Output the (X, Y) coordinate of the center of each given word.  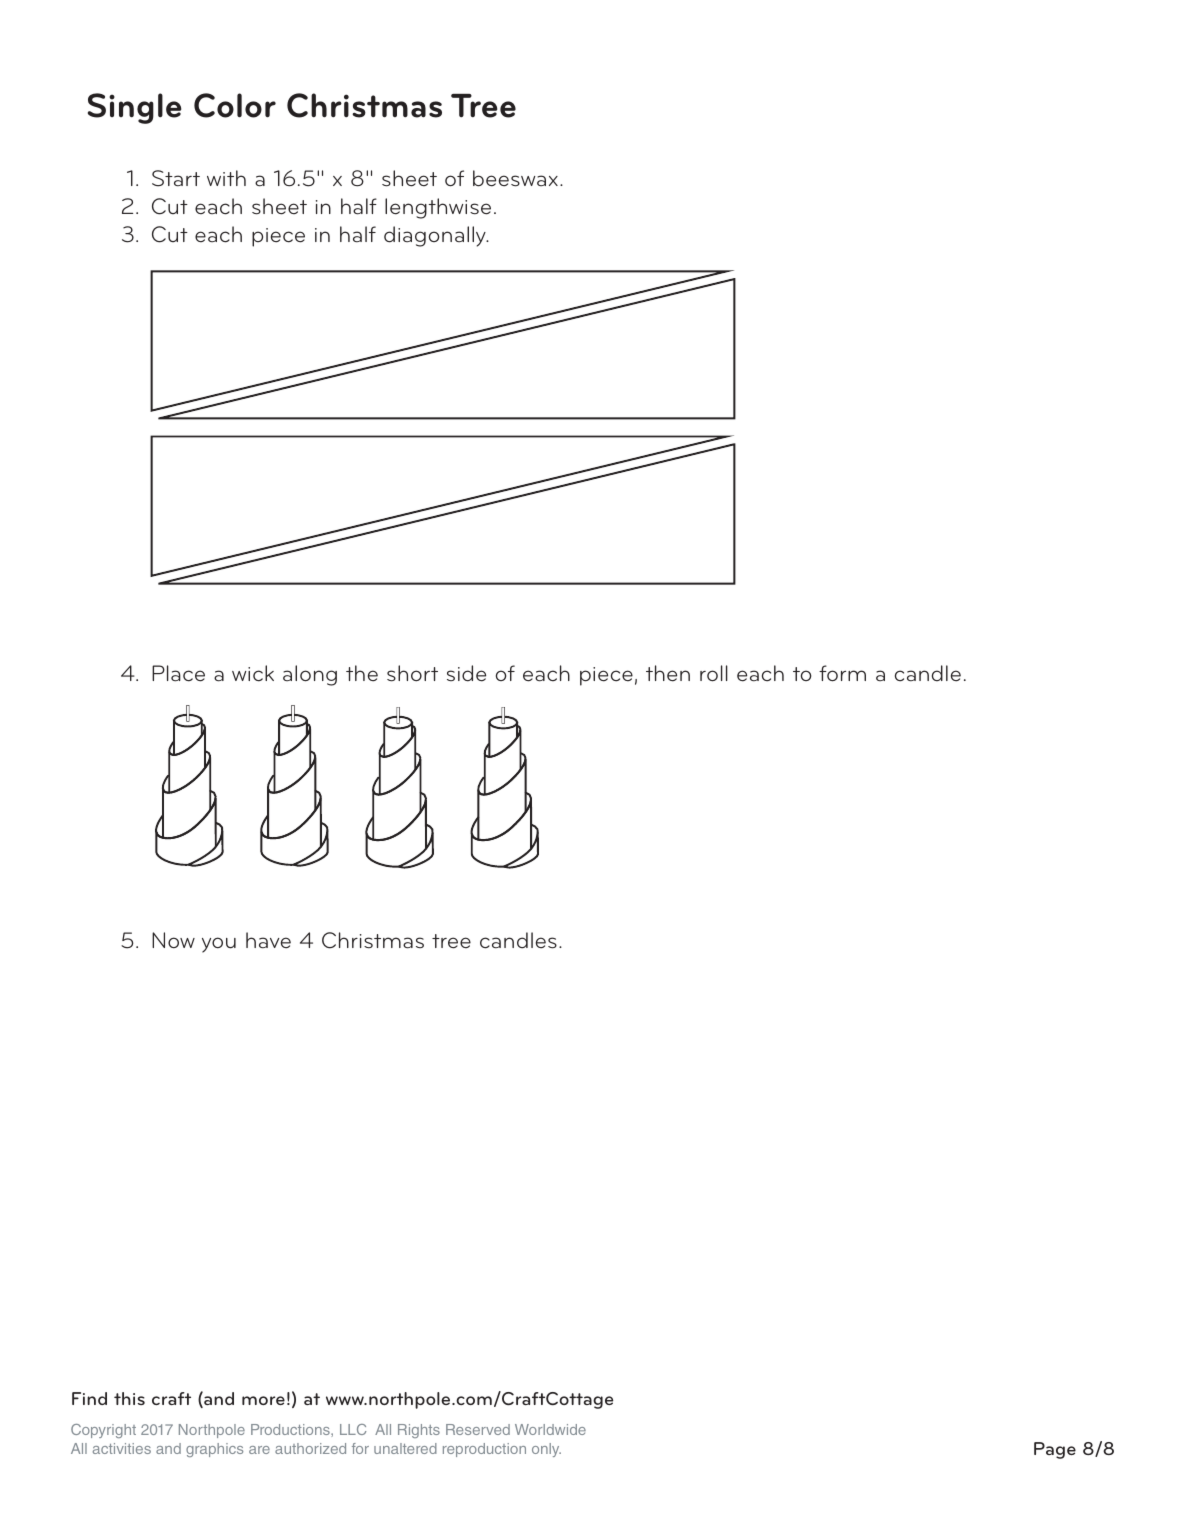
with (226, 178)
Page (1055, 1450)
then (668, 673)
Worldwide (550, 1429)
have (268, 940)
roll (714, 673)
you (219, 945)
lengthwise (438, 208)
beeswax (515, 178)
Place (178, 673)
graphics (214, 1450)
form (842, 673)
